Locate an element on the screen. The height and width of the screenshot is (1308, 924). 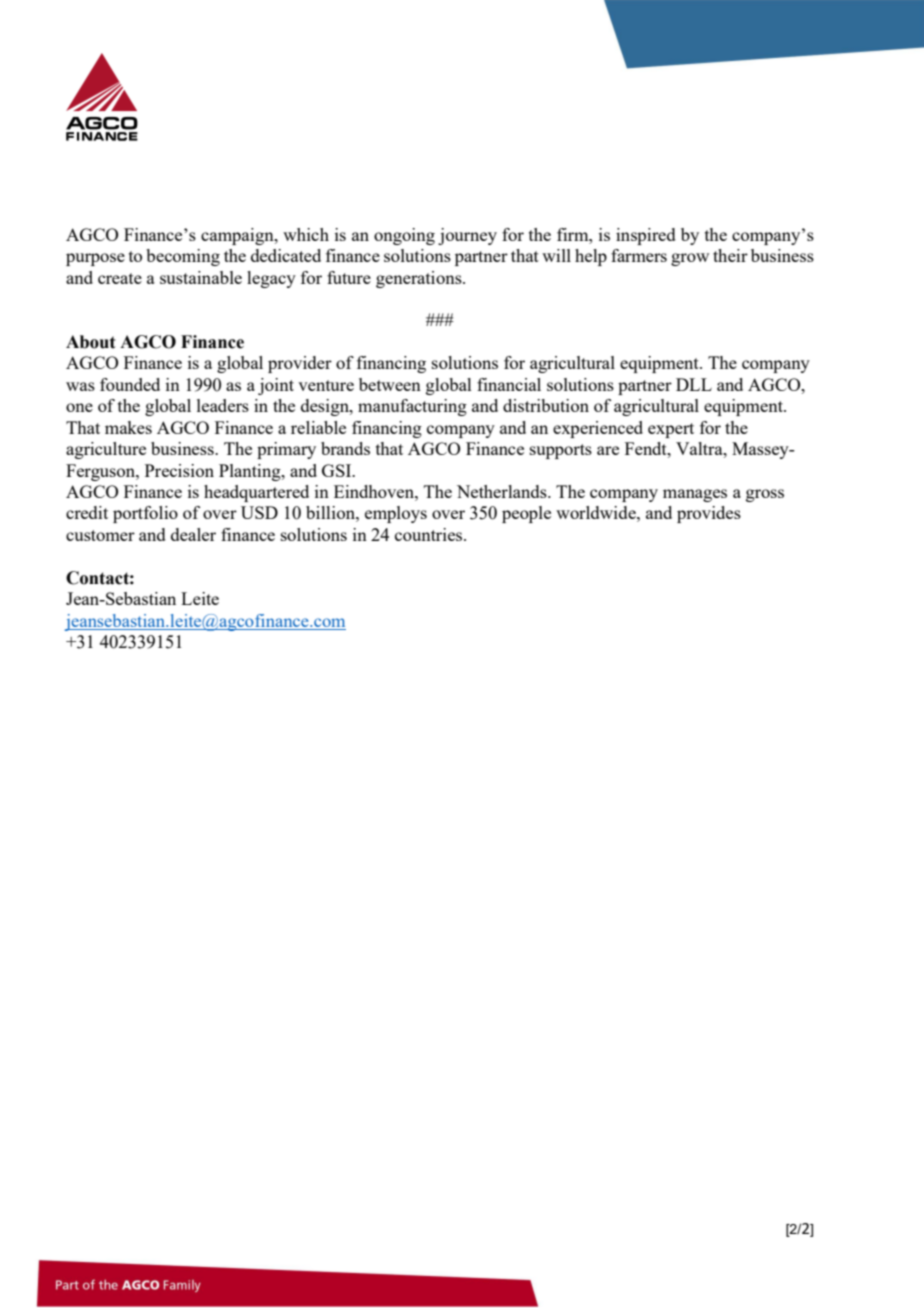
ongoing is located at coordinates (404, 236).
